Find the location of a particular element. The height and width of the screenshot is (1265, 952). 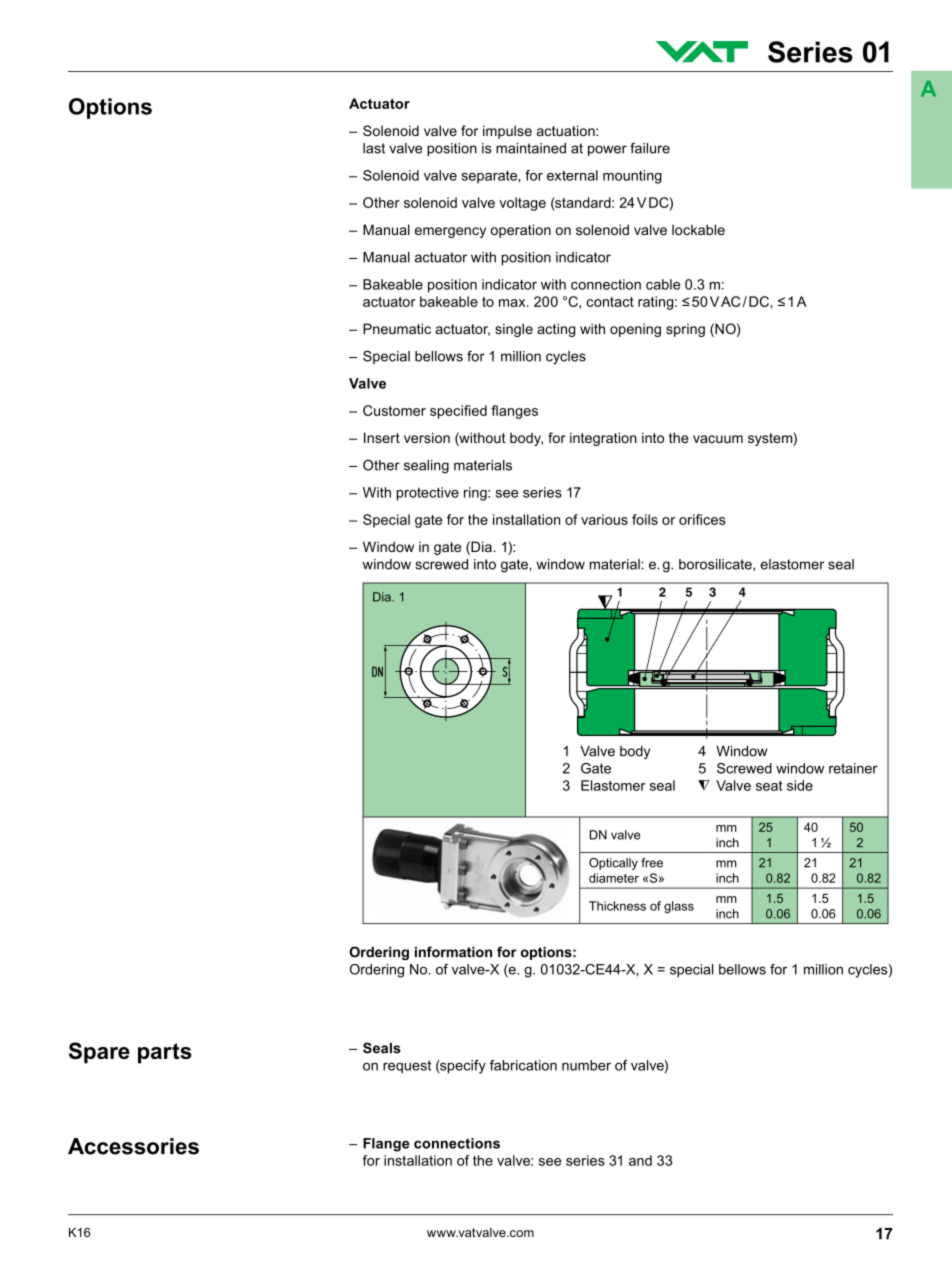

glass is located at coordinates (679, 907).
